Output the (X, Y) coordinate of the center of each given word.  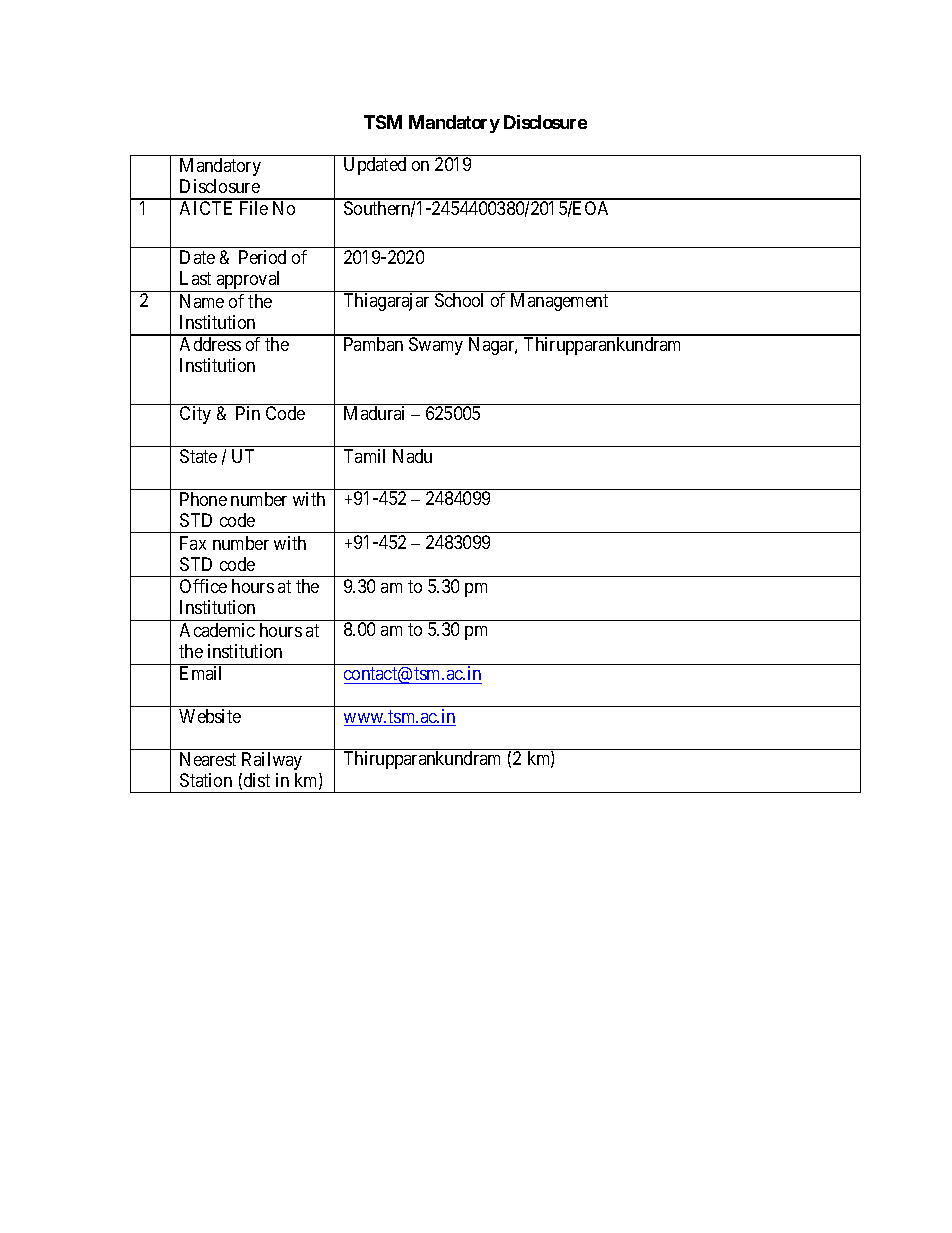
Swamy (436, 346)
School (459, 300)
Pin (248, 413)
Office (203, 586)
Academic (217, 630)
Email (200, 673)
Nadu (412, 456)
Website (210, 716)
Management (559, 302)
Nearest (208, 759)
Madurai (374, 413)
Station (206, 780)
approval (249, 281)
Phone (203, 499)
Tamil (364, 456)
